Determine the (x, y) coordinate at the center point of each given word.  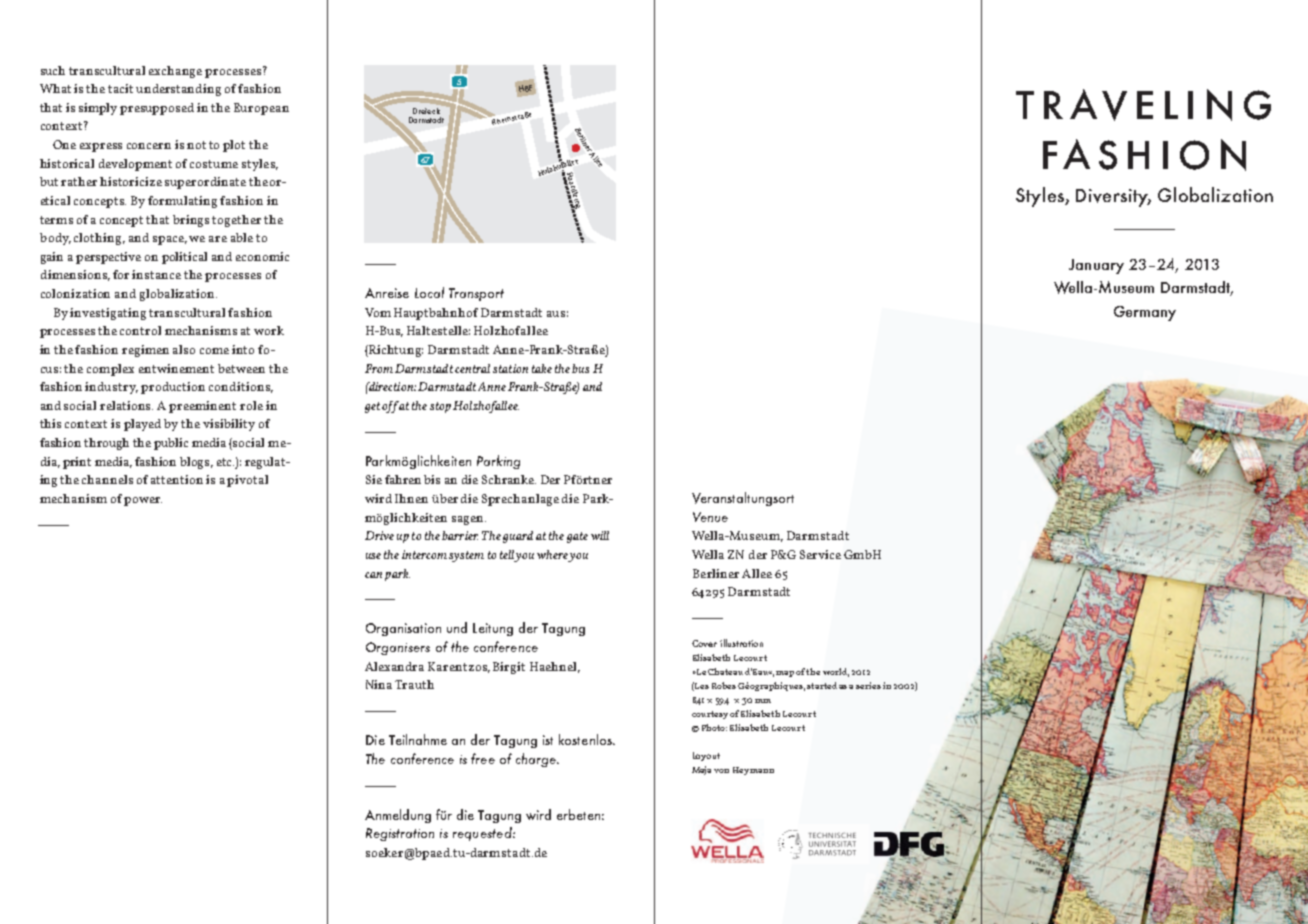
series (868, 685)
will (600, 535)
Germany (1145, 313)
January (1096, 266)
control (140, 330)
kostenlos (586, 739)
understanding (178, 90)
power (143, 501)
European (261, 109)
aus (556, 314)
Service (820, 554)
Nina (379, 684)
